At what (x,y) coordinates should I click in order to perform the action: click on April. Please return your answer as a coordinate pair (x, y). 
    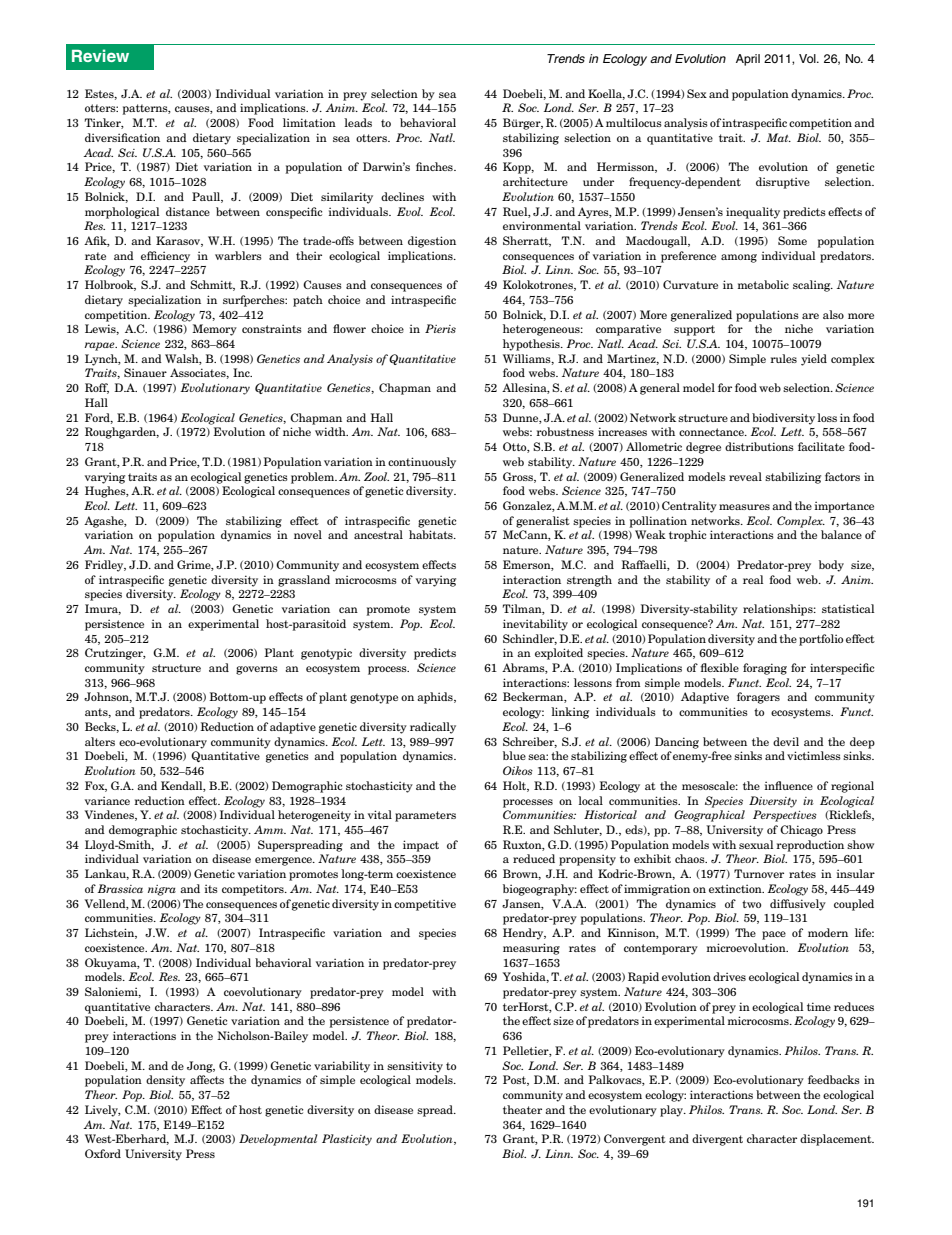
    Looking at the image, I should click on (748, 60).
